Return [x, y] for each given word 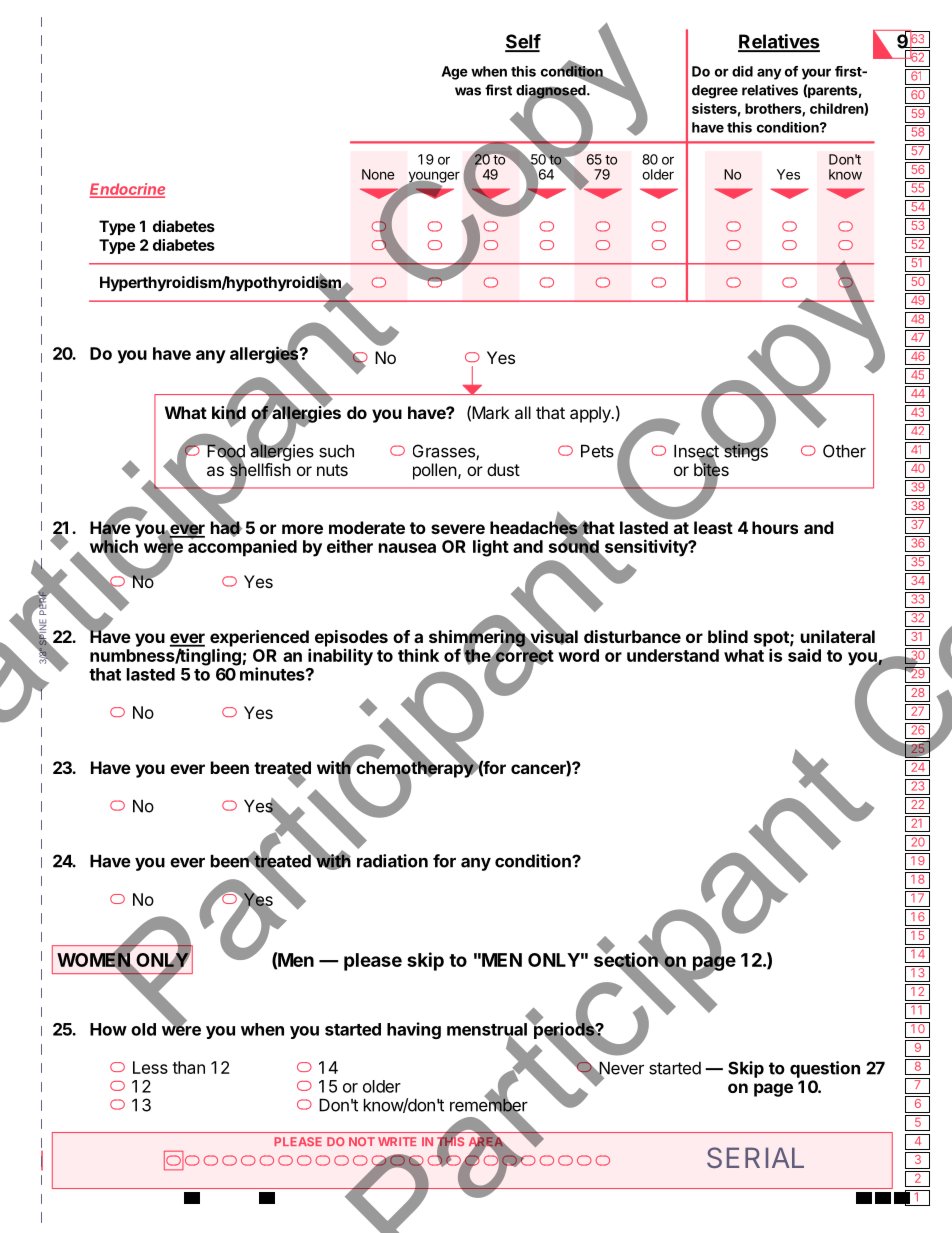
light [491, 548]
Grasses [445, 452]
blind [728, 636]
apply [591, 414]
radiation [392, 861]
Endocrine [127, 190]
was [468, 91]
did [742, 71]
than [188, 1067]
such [336, 451]
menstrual [487, 1030]
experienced [260, 639]
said [804, 655]
